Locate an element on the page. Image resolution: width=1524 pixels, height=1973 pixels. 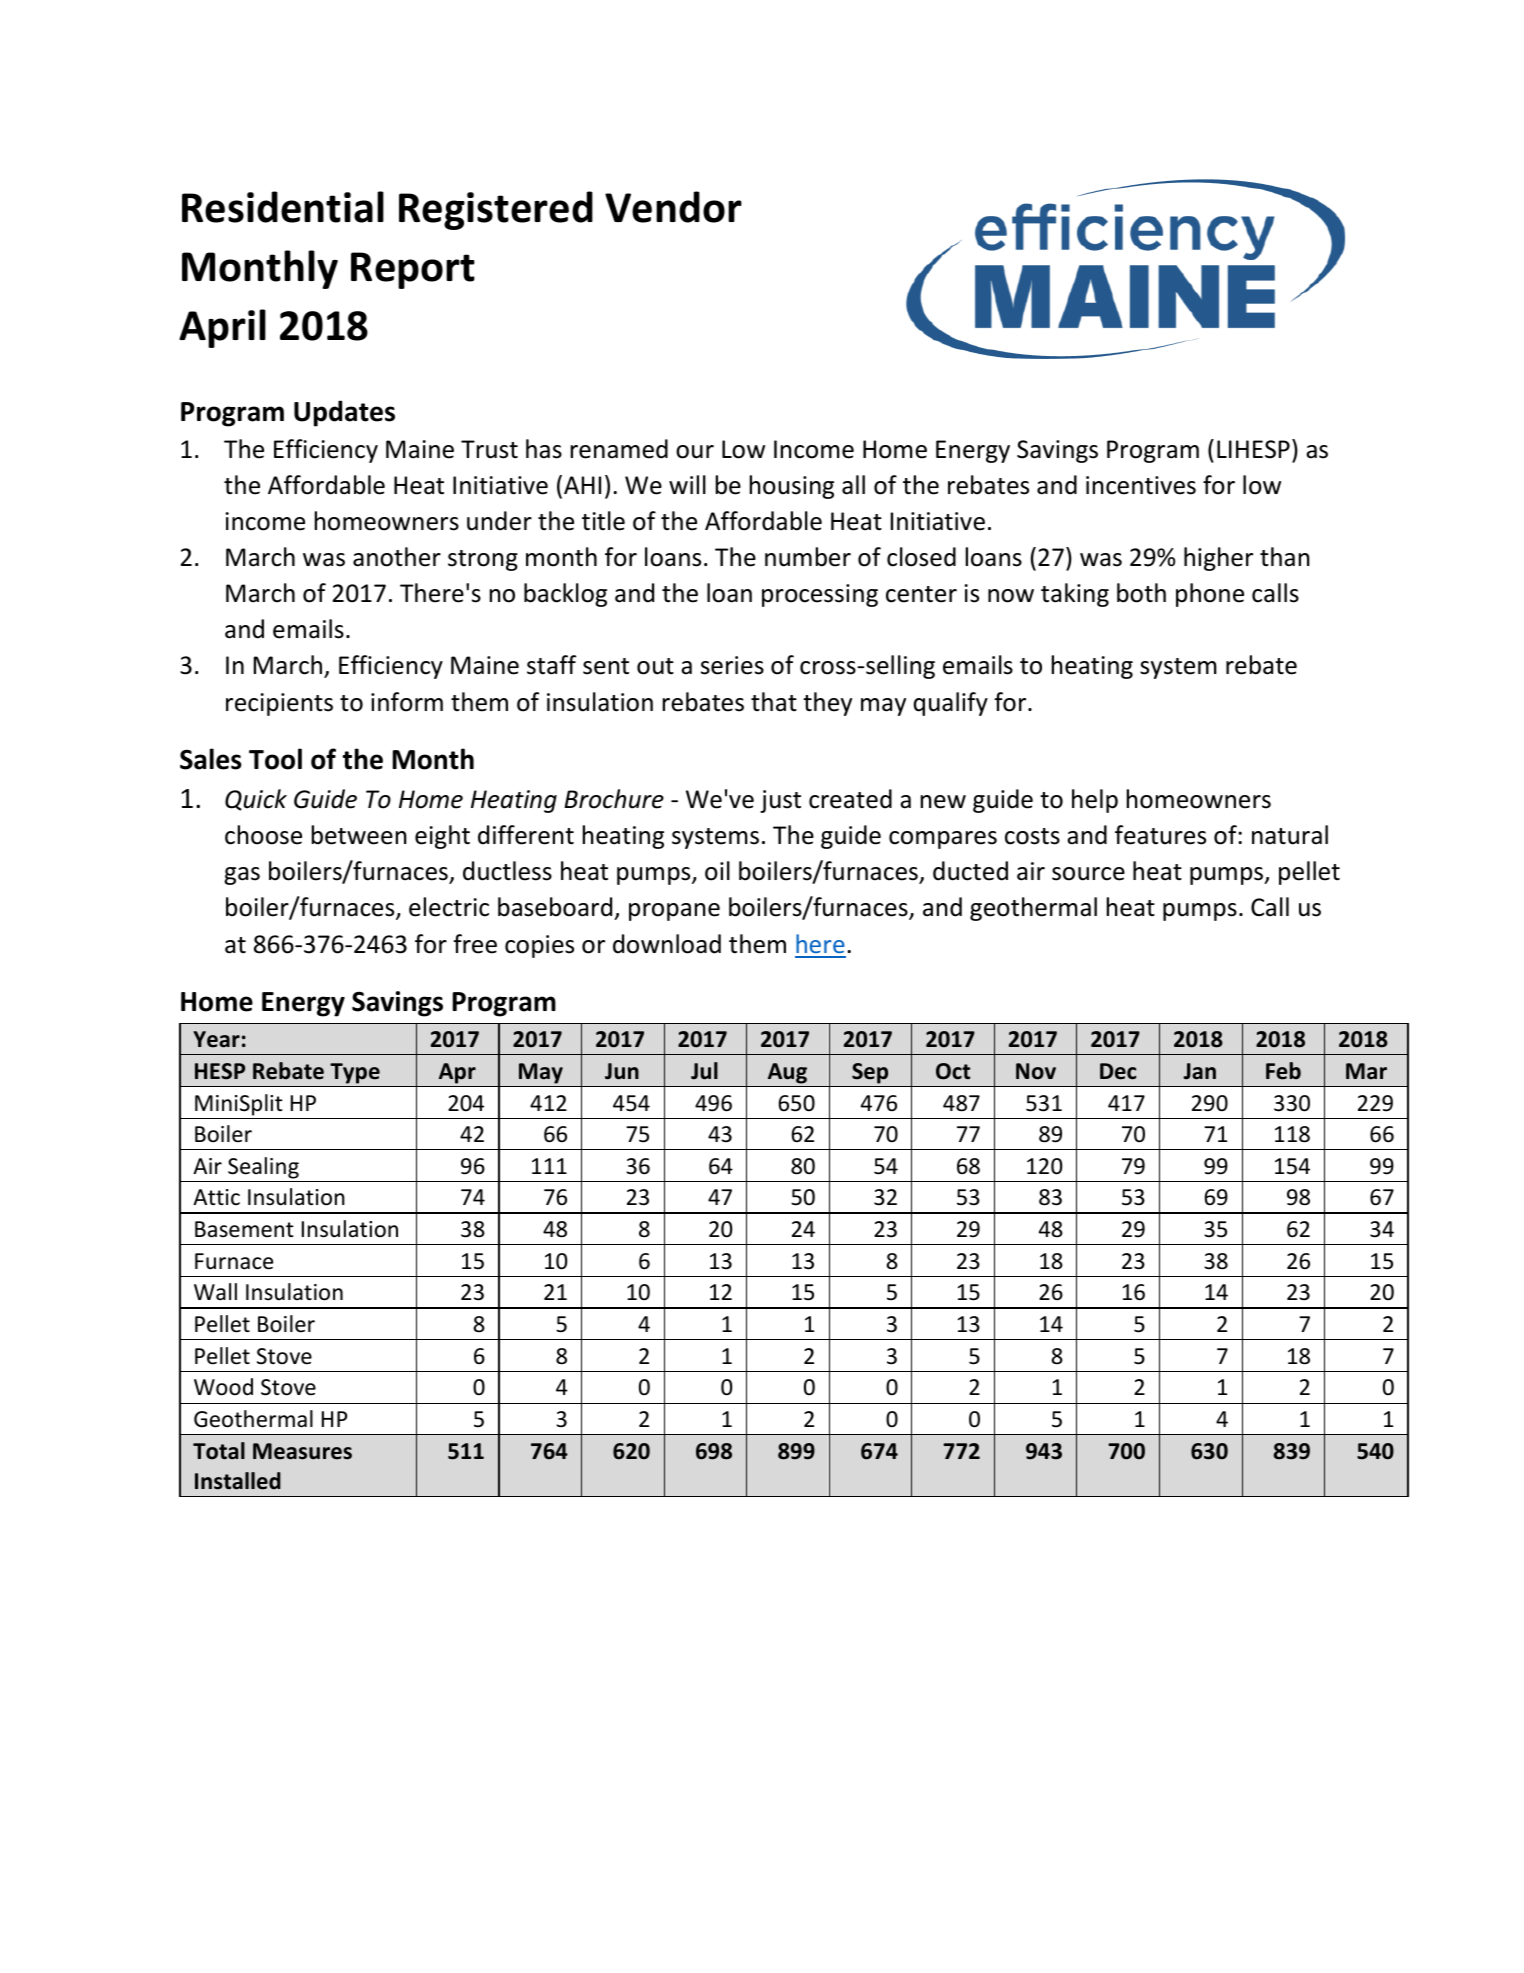
incentives is located at coordinates (1141, 485).
